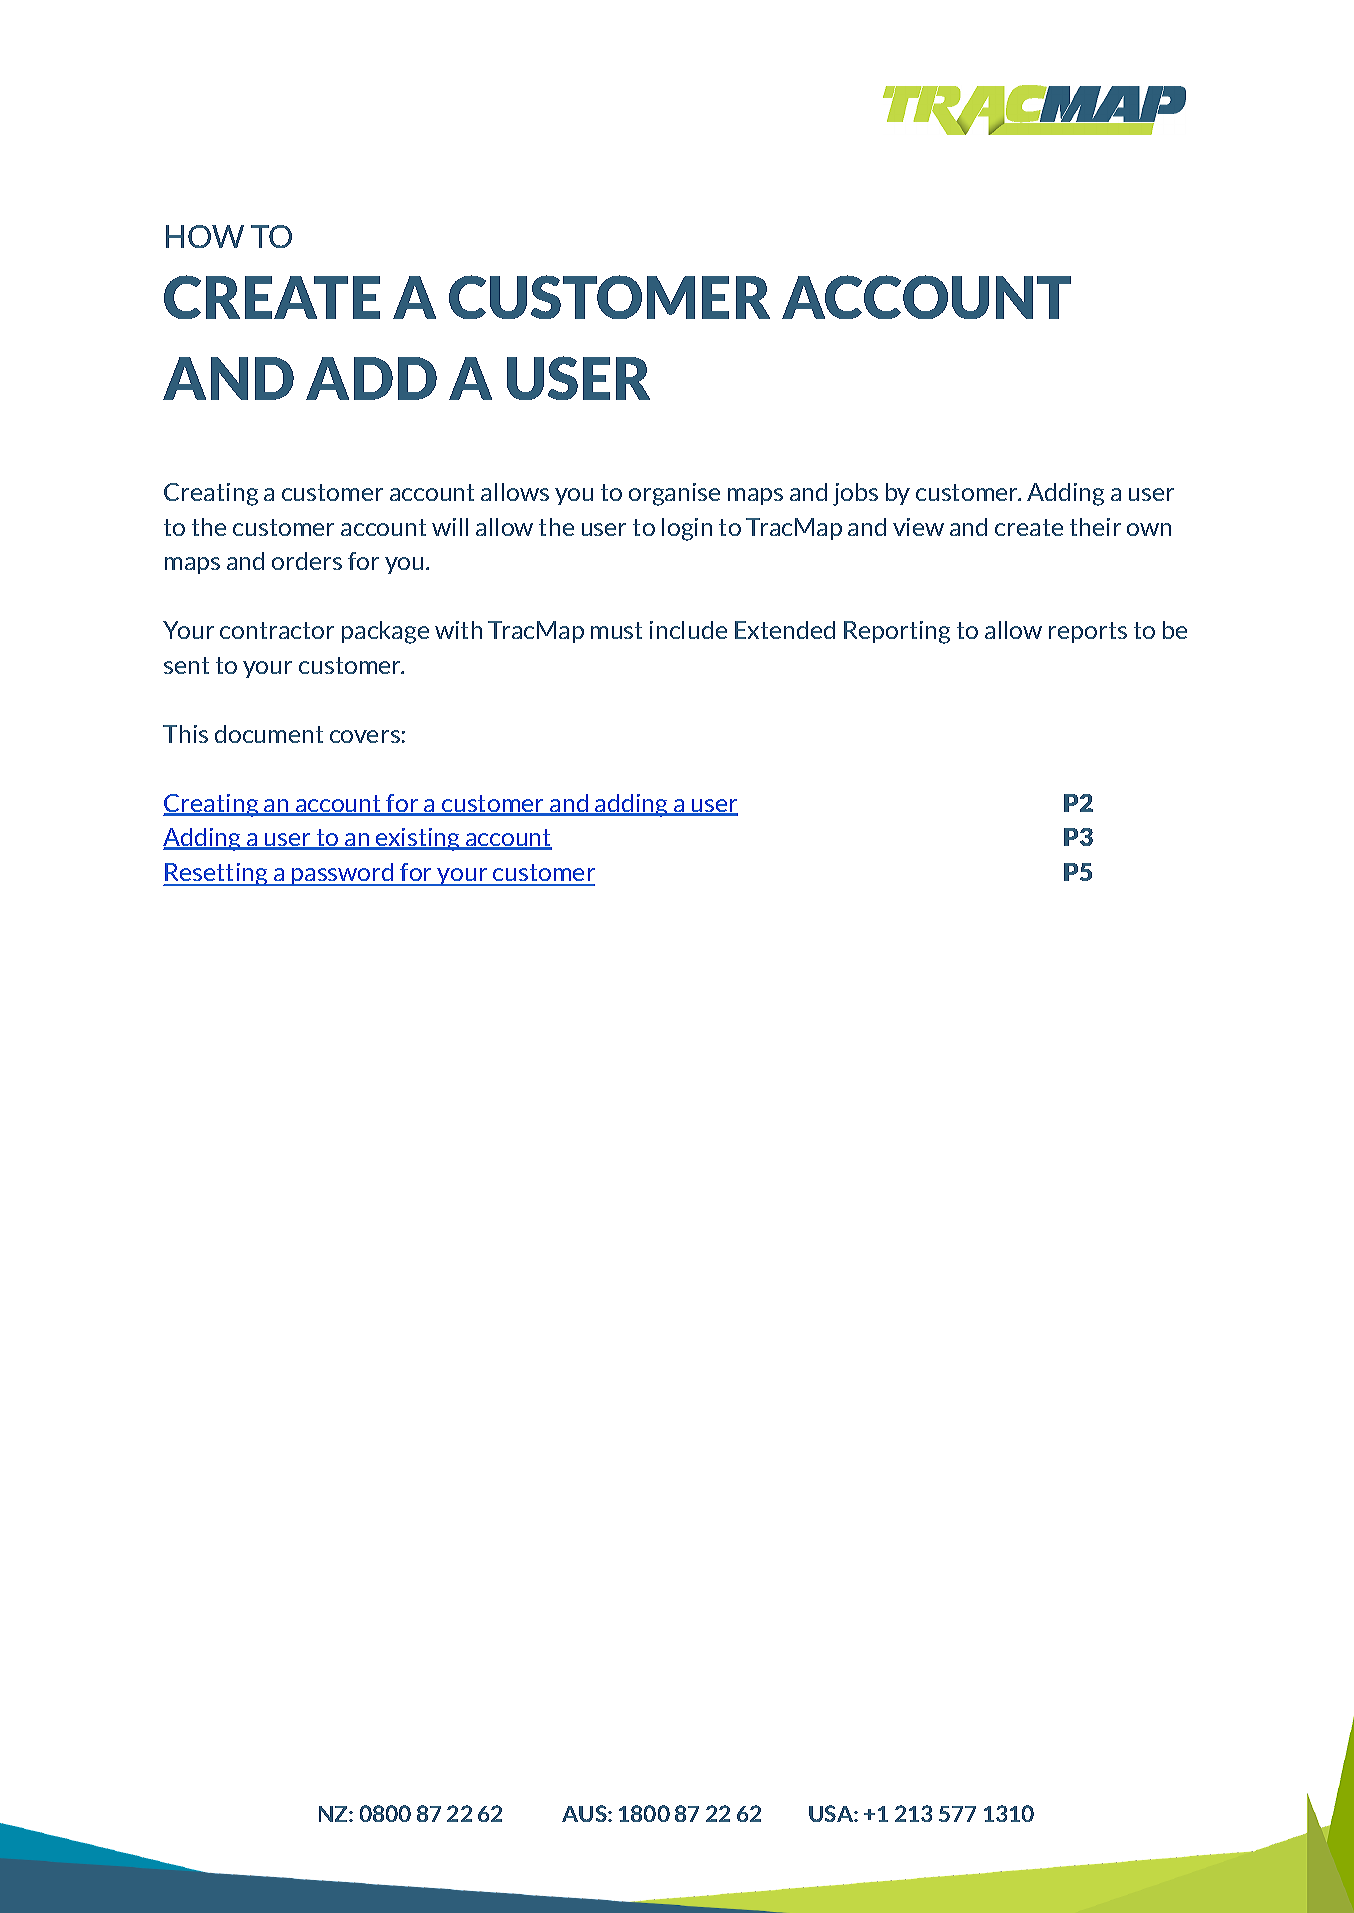 This screenshot has height=1913, width=1354. I want to click on HOW, so click(205, 236).
